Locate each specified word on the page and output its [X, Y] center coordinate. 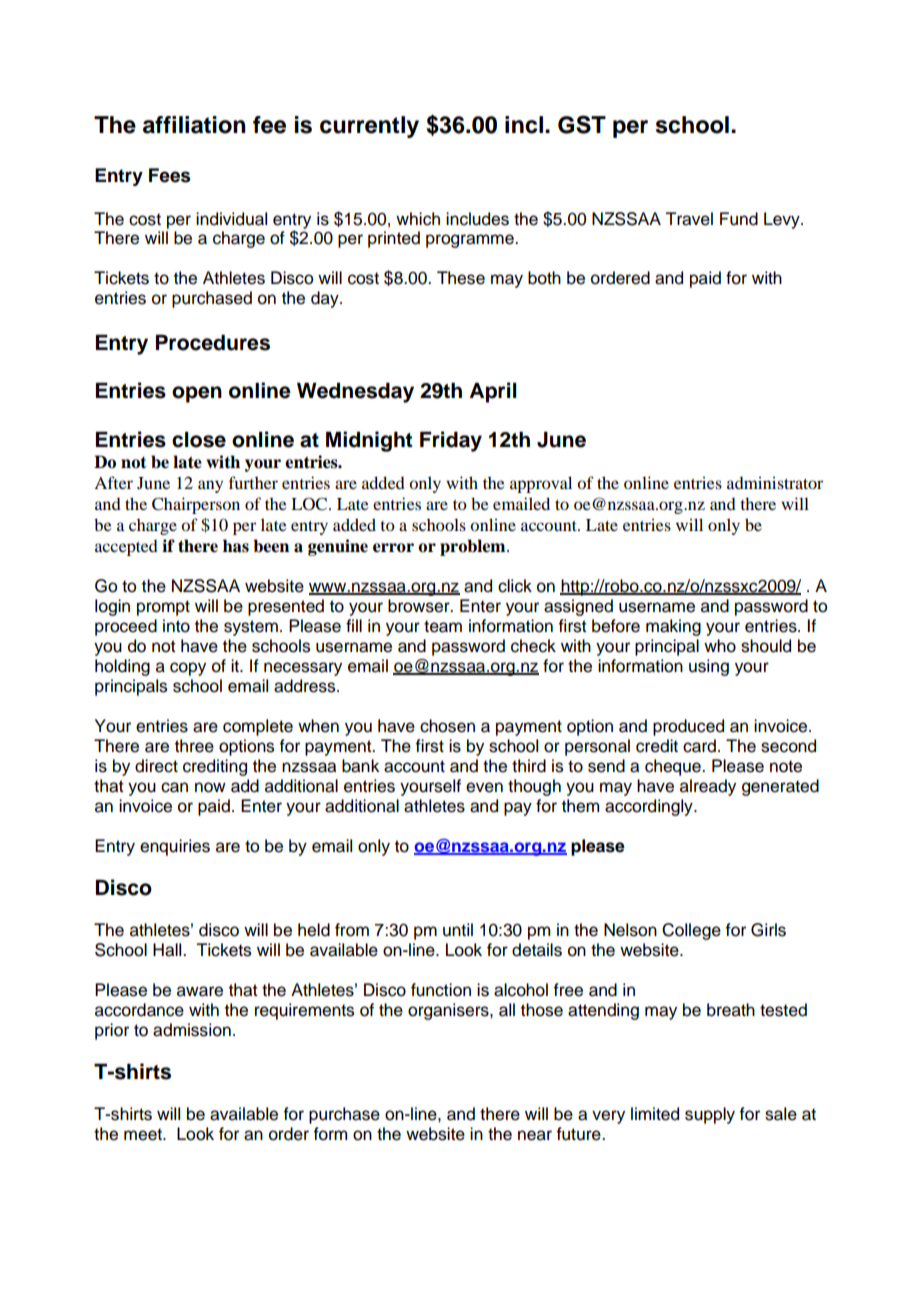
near [535, 1135]
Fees [170, 175]
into [176, 626]
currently [369, 127]
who [720, 646]
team [443, 626]
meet [144, 1134]
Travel [689, 219]
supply [710, 1115]
